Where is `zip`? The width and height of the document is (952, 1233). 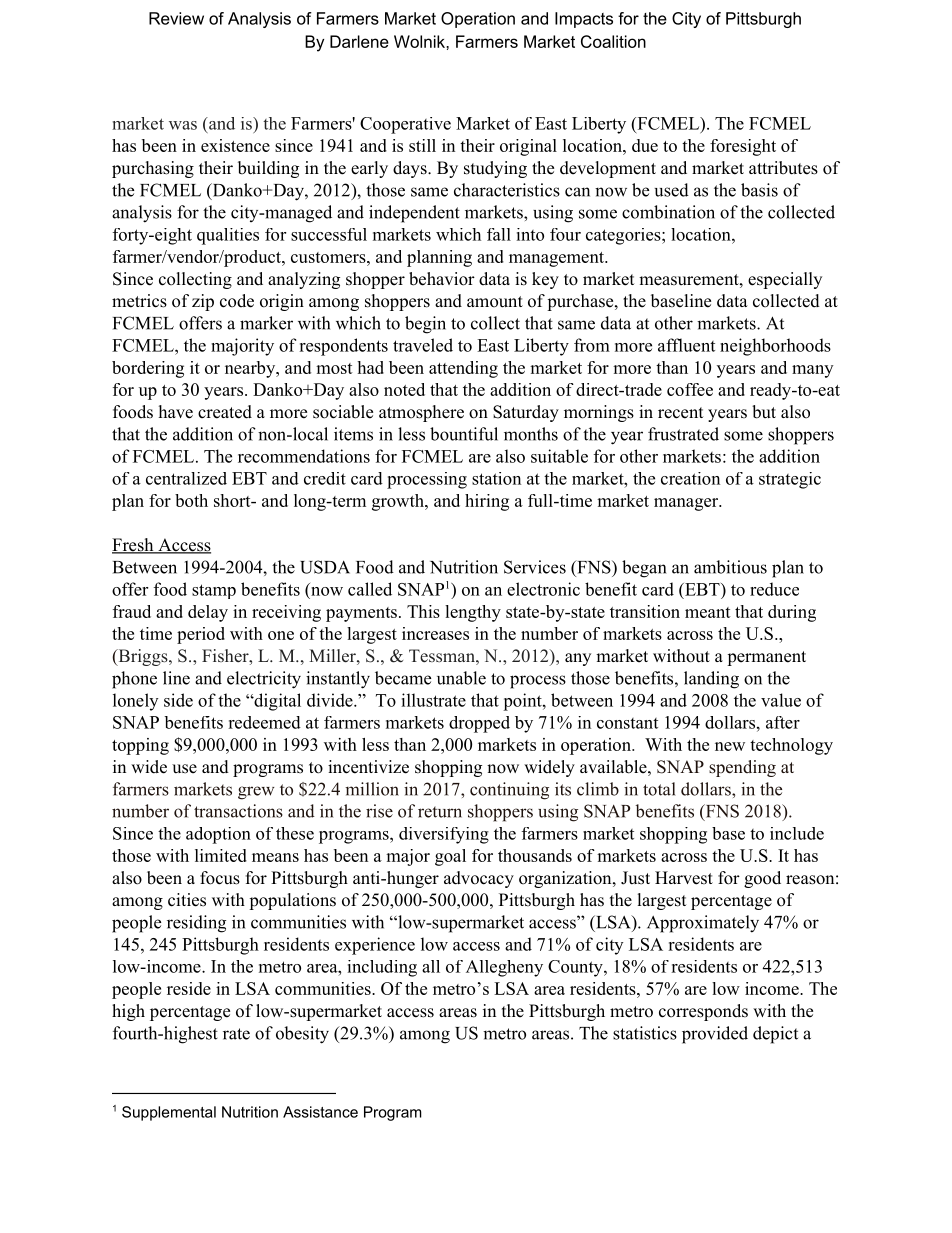 zip is located at coordinates (203, 302).
